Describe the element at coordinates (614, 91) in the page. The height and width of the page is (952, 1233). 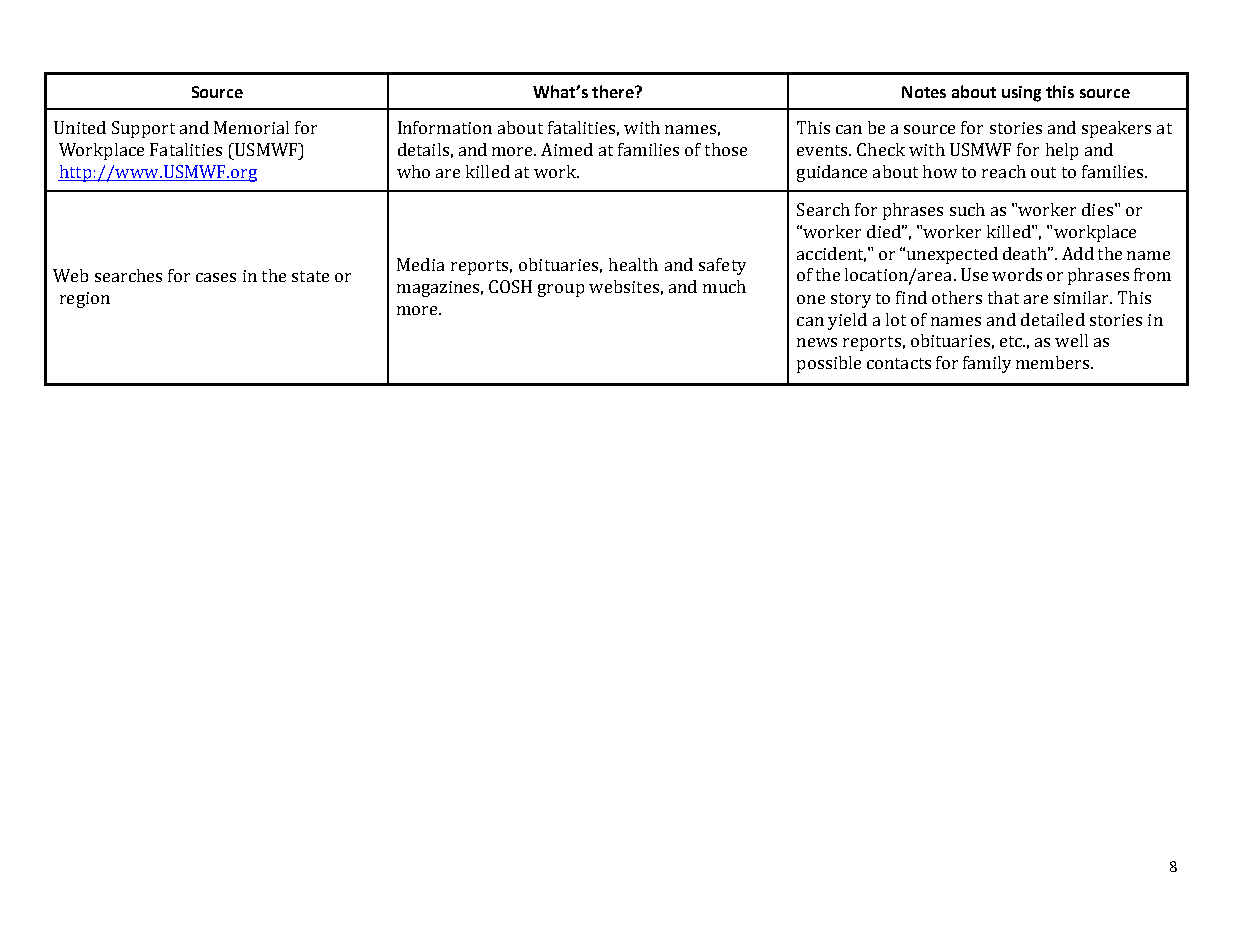
I see `there` at that location.
